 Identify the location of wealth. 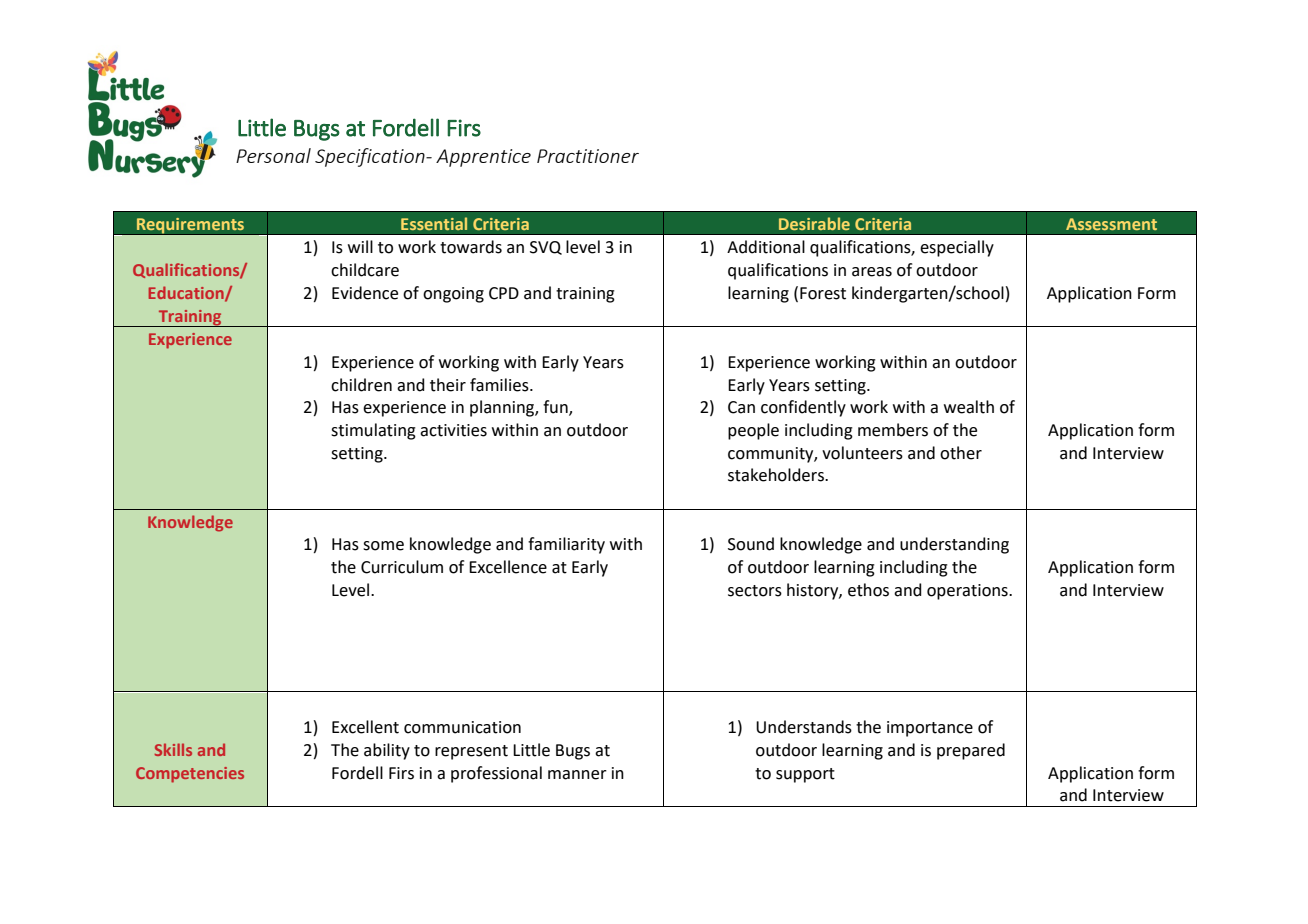
(969, 407).
